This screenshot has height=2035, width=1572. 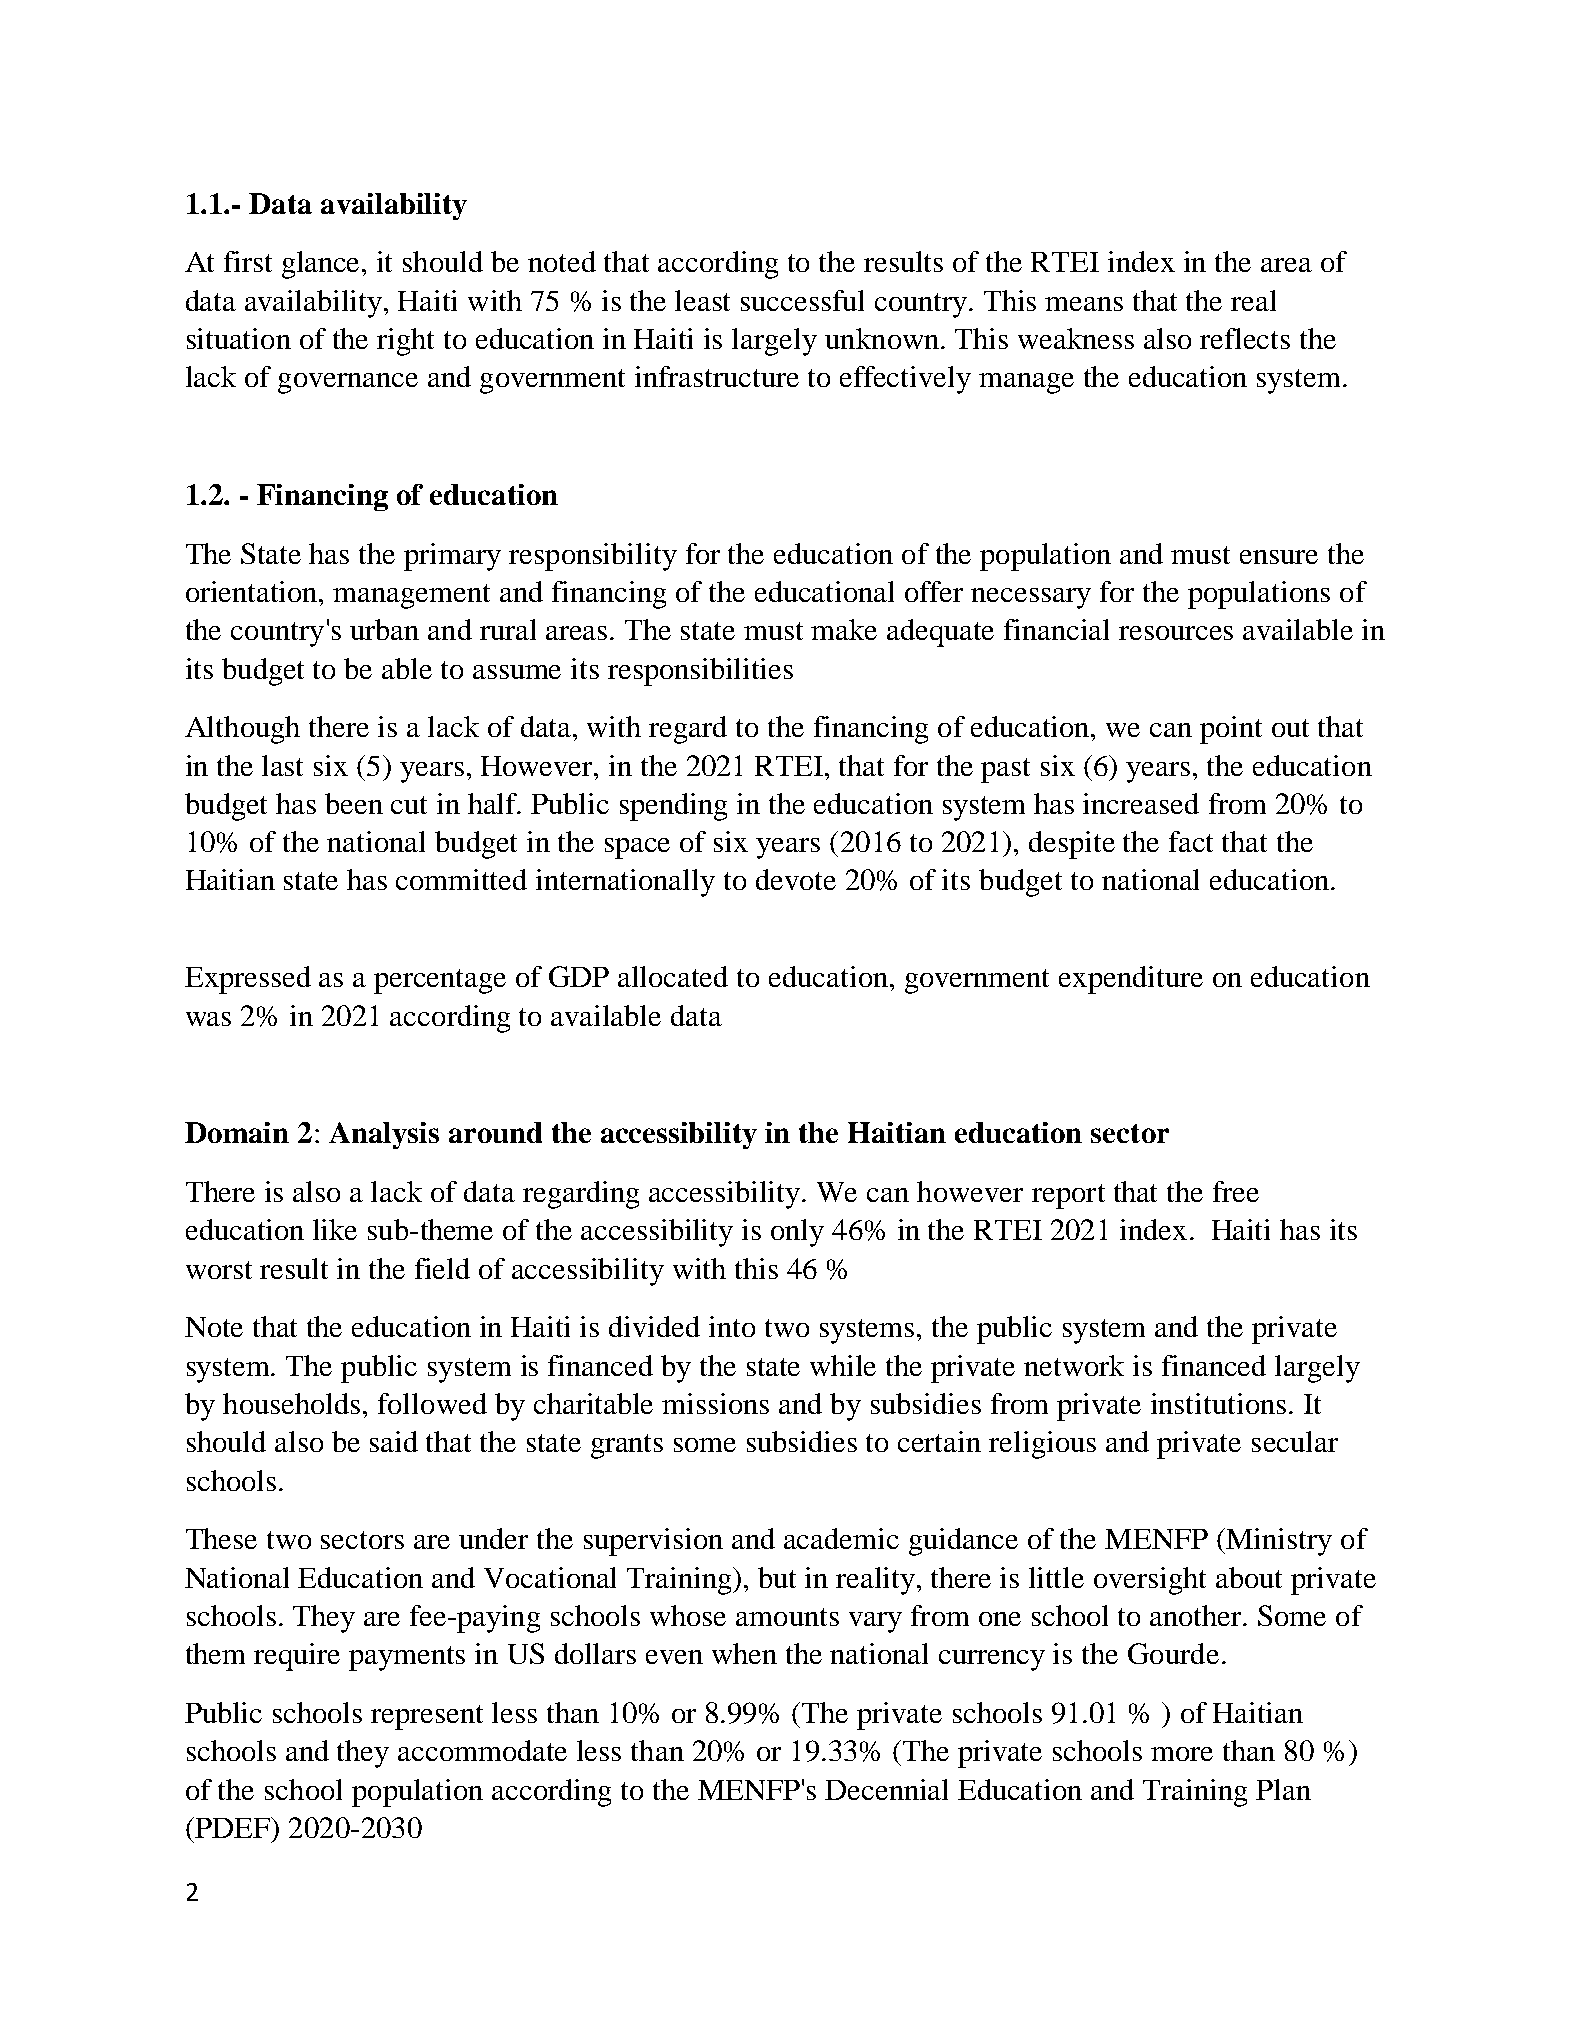 What do you see at coordinates (1236, 1191) in the screenshot?
I see `free` at bounding box center [1236, 1191].
